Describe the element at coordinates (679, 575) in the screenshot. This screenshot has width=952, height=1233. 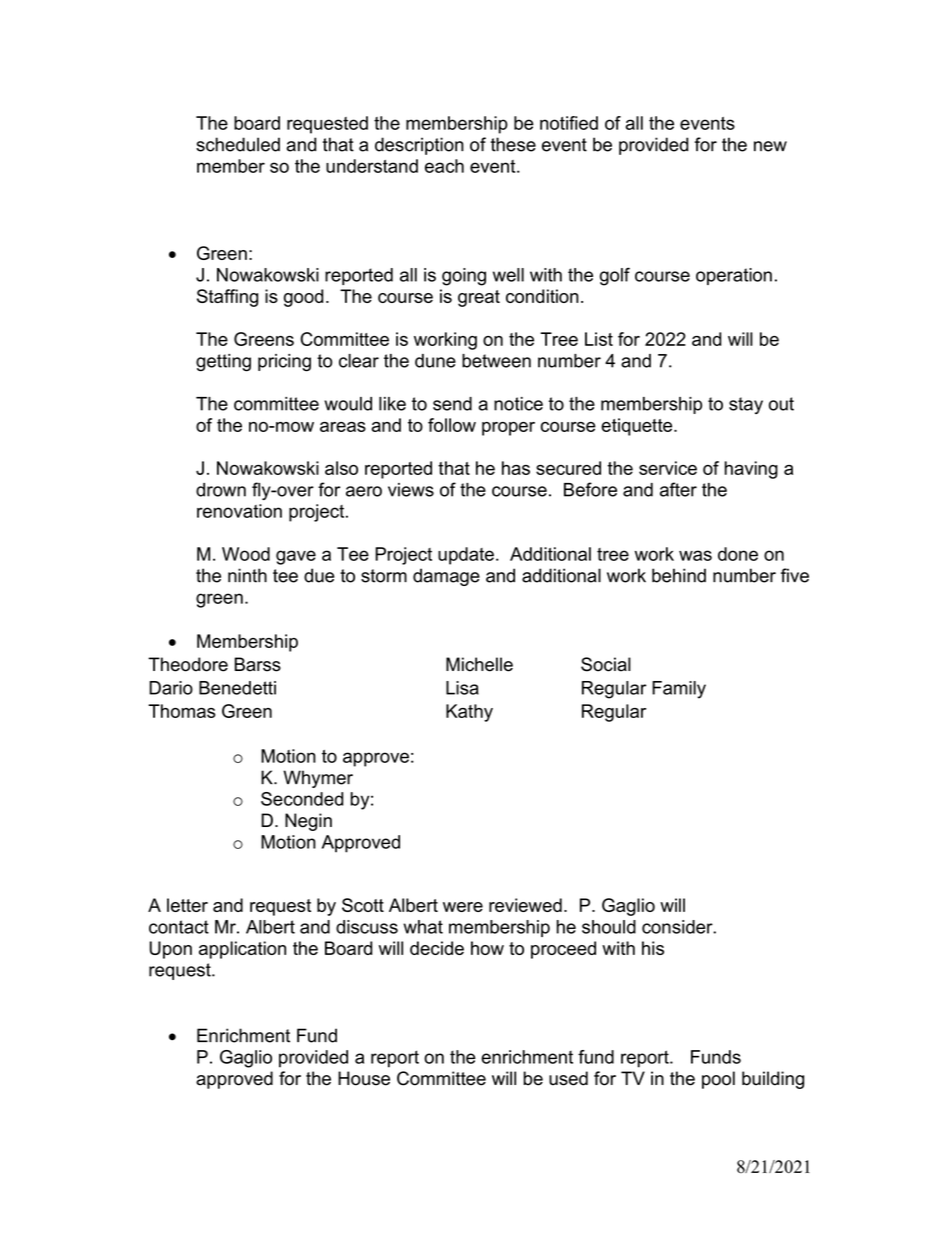
I see `behind` at that location.
